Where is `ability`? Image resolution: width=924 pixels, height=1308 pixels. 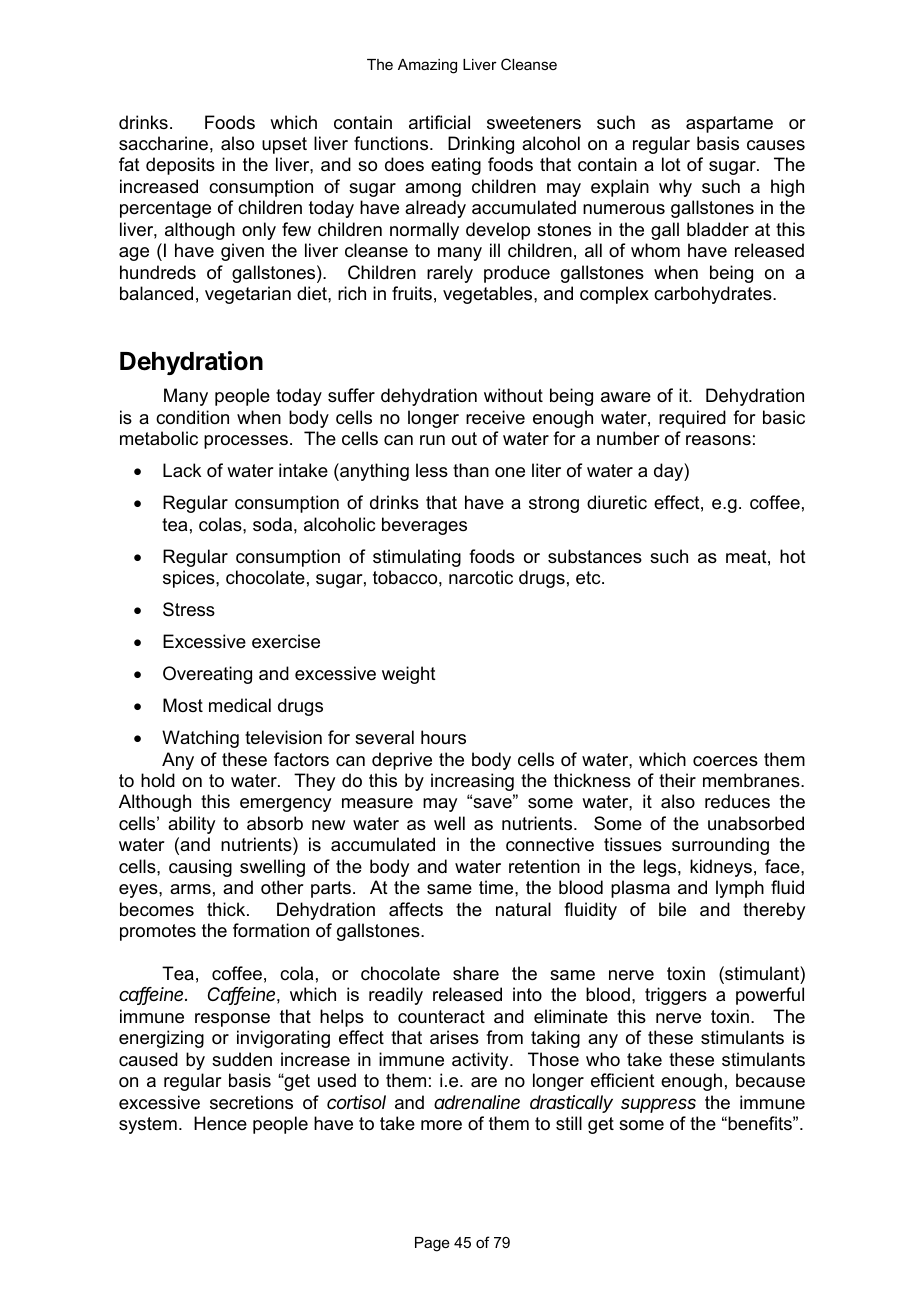 ability is located at coordinates (191, 825).
